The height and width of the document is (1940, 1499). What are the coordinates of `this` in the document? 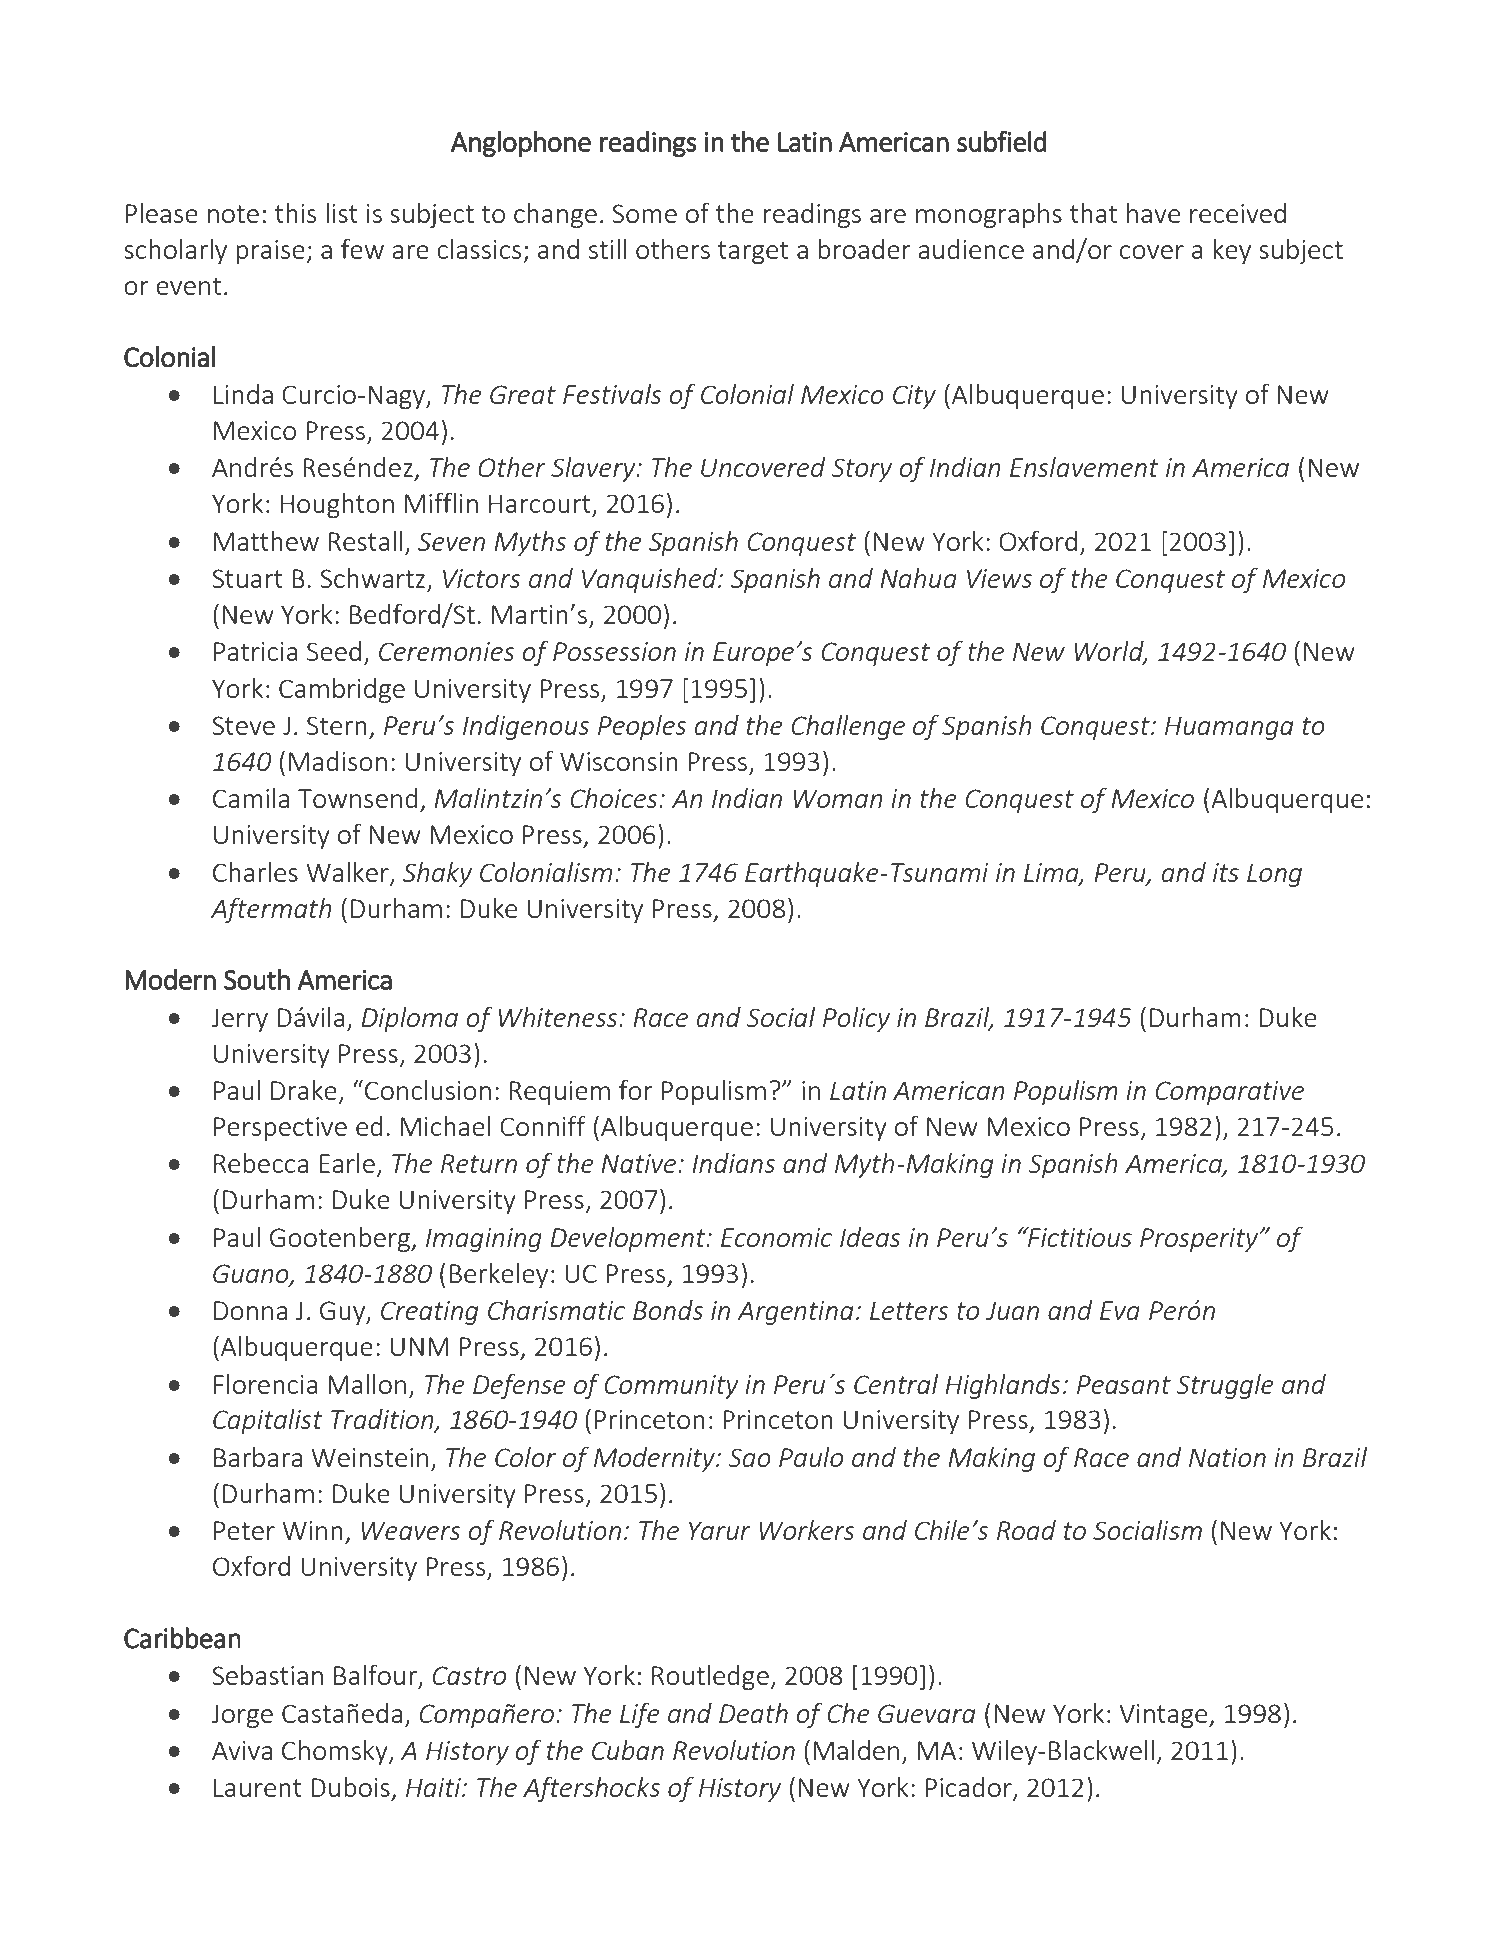 It's located at (295, 213).
